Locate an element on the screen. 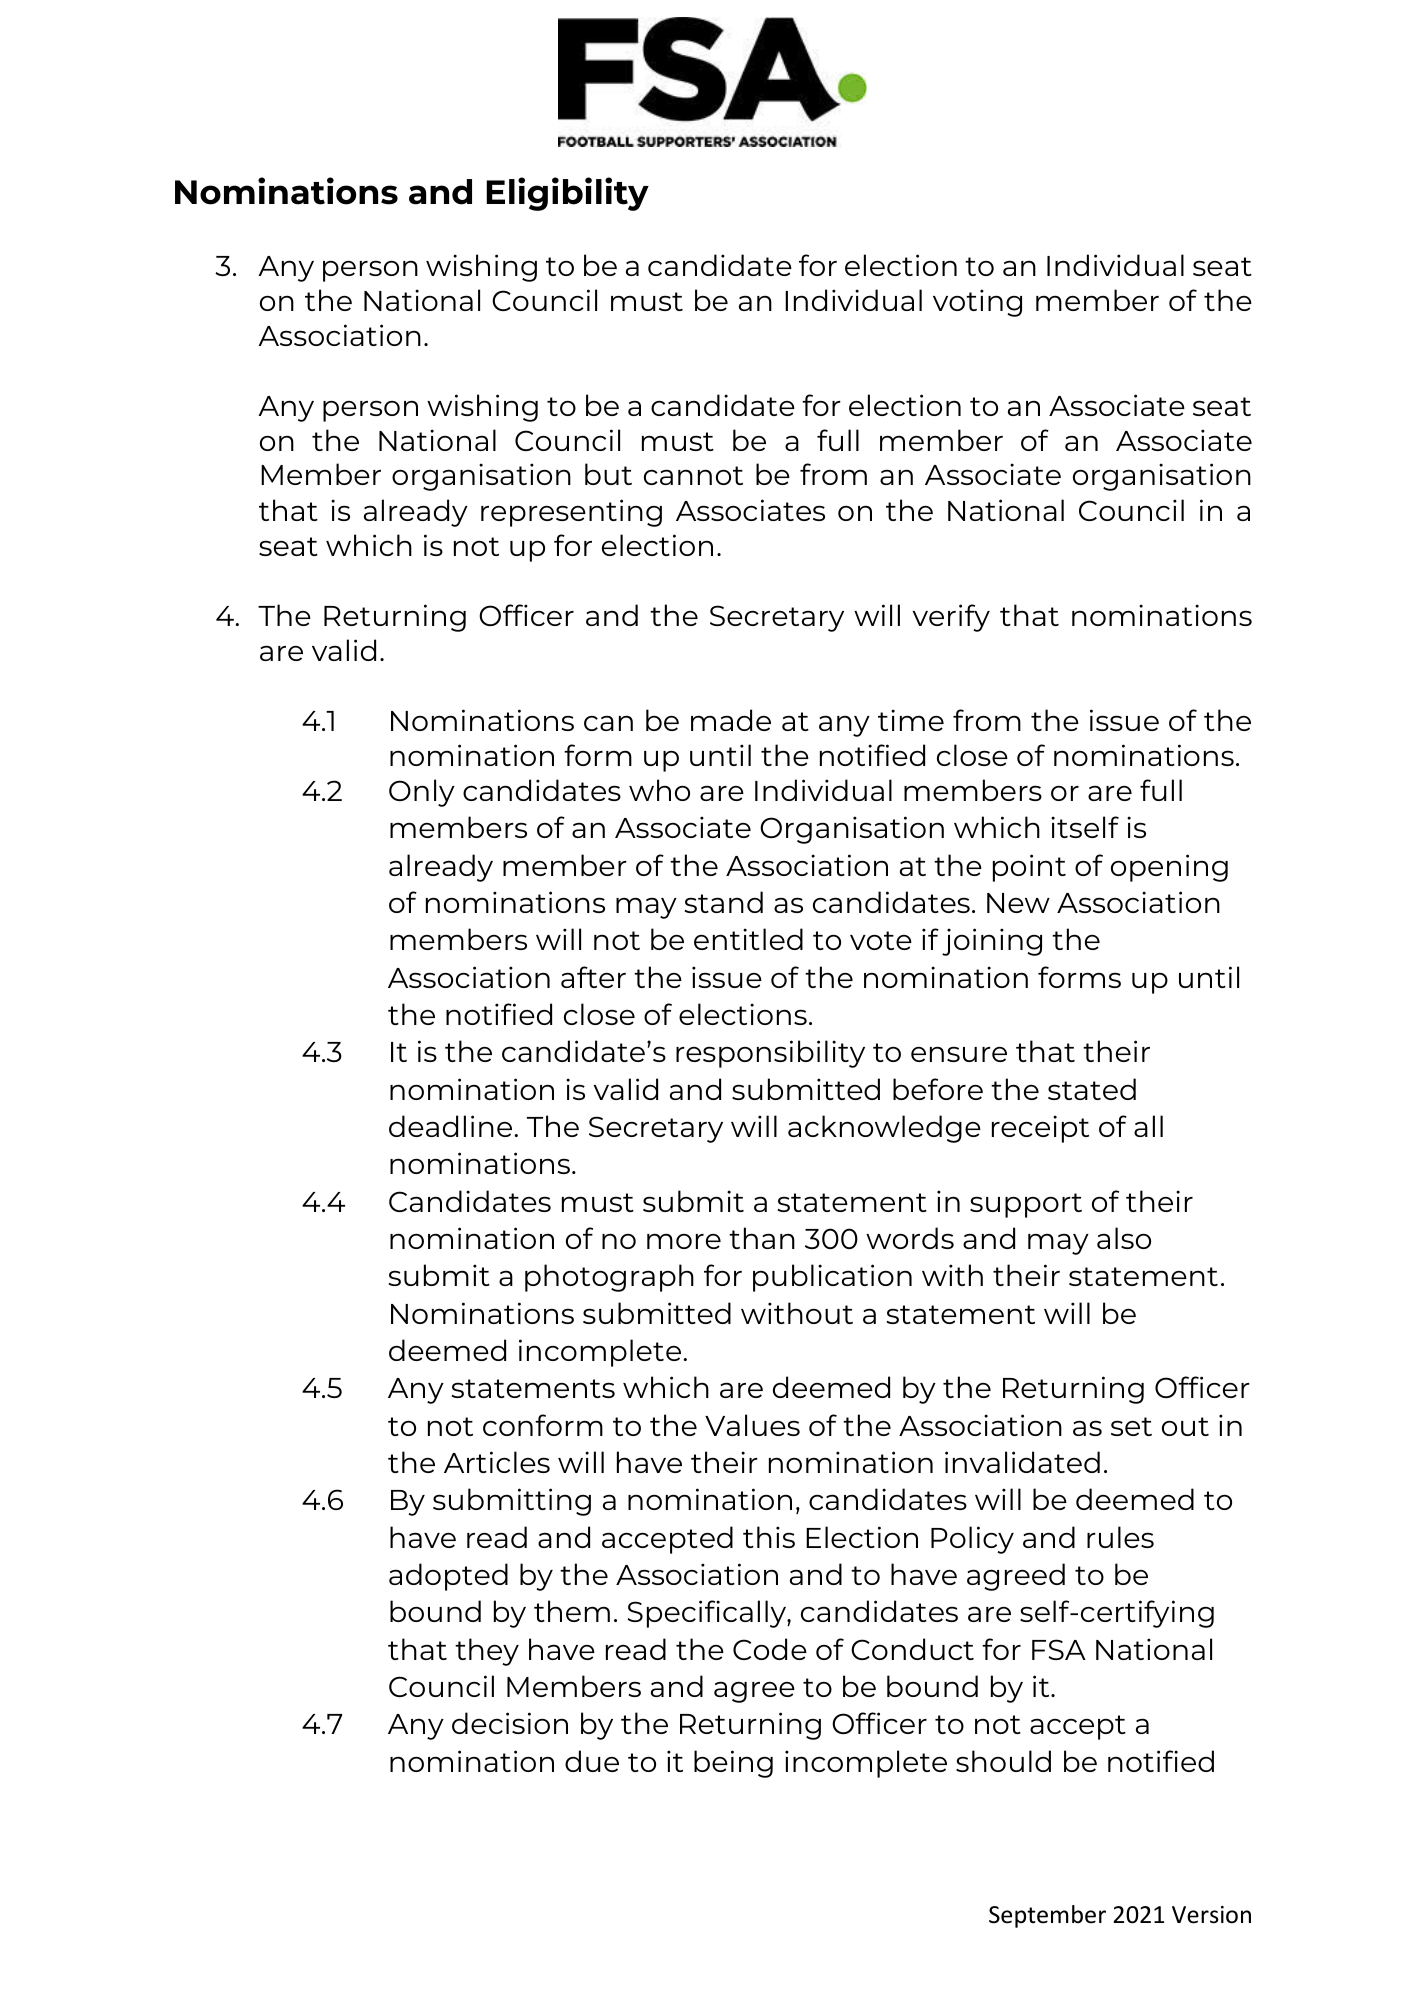  September is located at coordinates (1047, 1916).
